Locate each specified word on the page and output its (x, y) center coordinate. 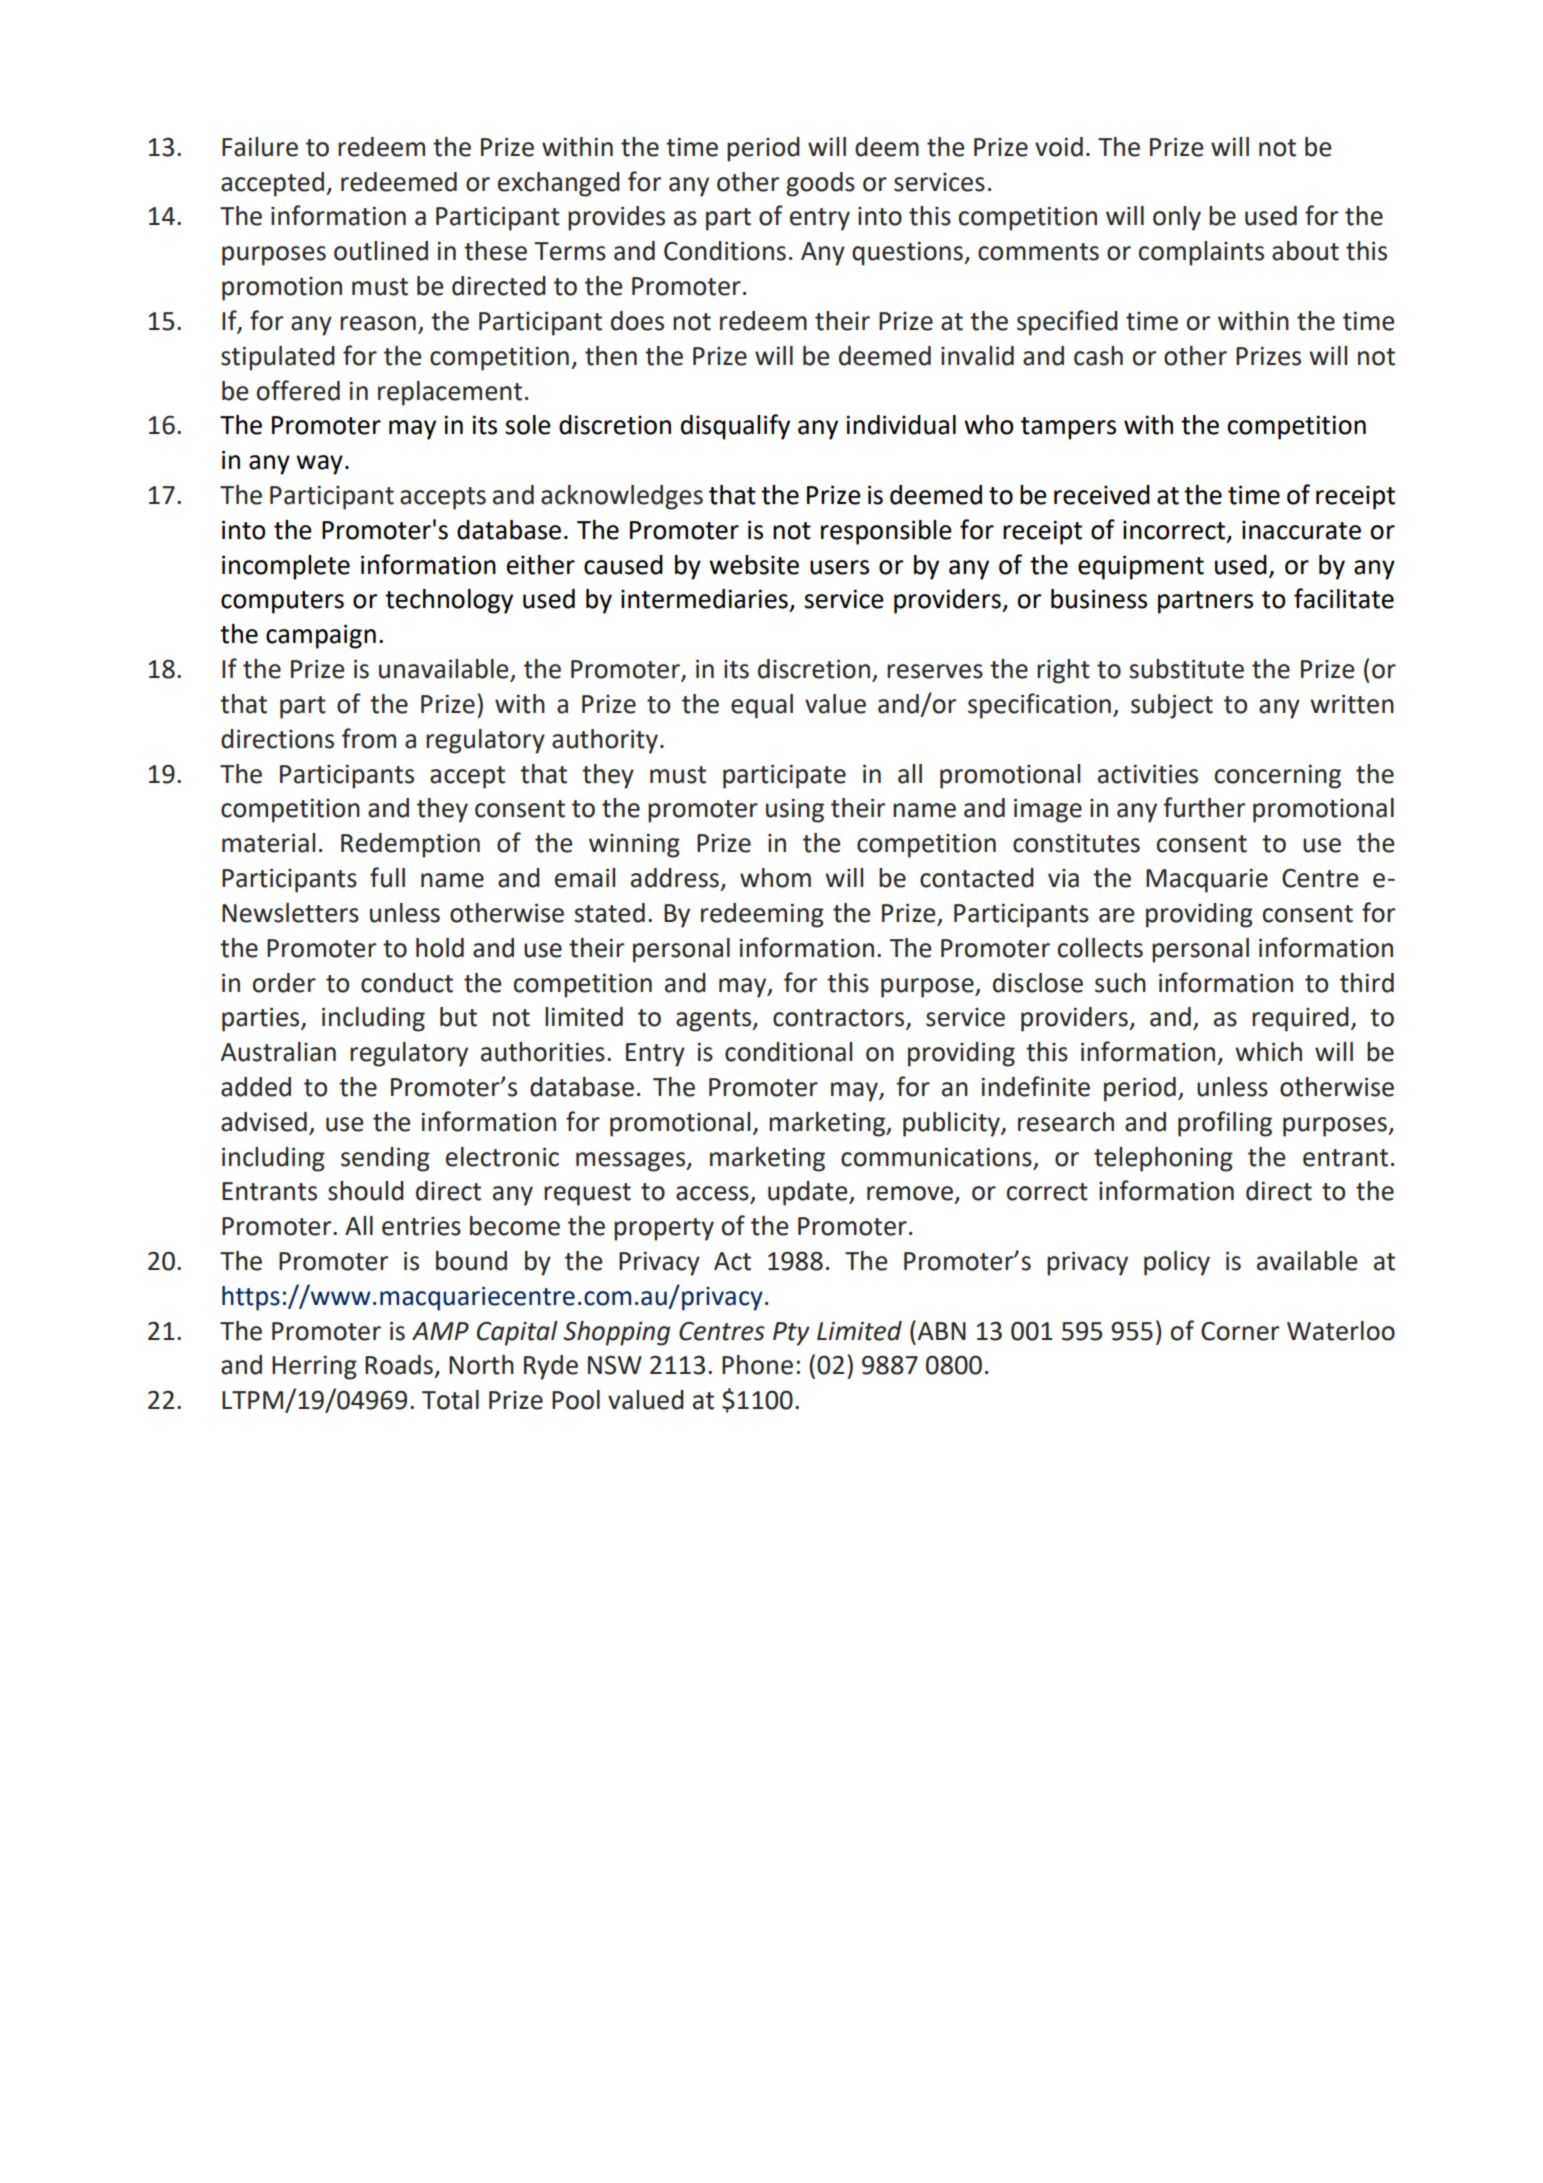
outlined (381, 251)
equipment (1141, 567)
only (1177, 218)
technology (449, 601)
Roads (399, 1365)
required (1300, 1019)
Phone (757, 1365)
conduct (407, 983)
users (839, 567)
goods (820, 184)
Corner (1240, 1331)
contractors (840, 1019)
